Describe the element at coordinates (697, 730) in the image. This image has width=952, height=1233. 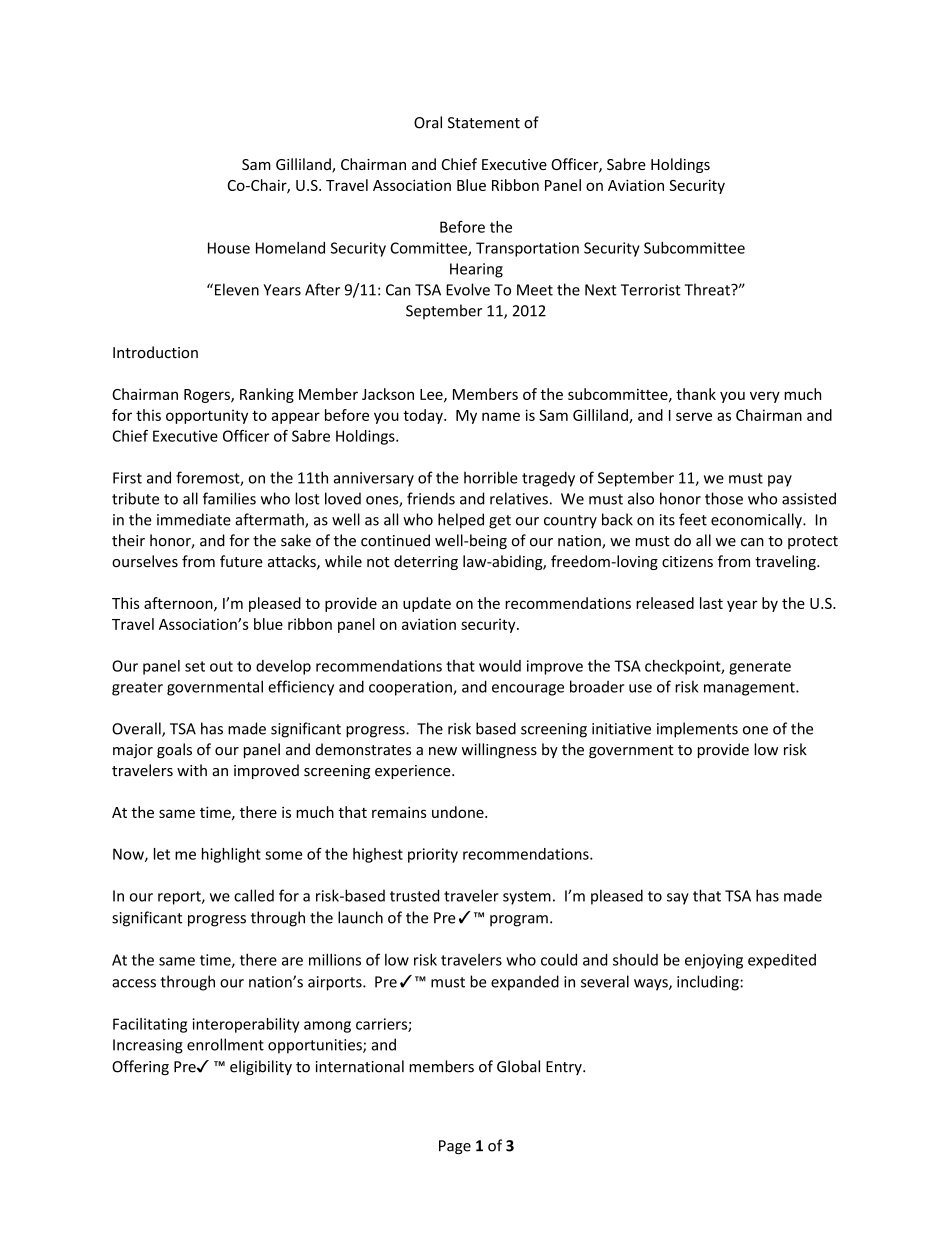
I see `implements` at that location.
